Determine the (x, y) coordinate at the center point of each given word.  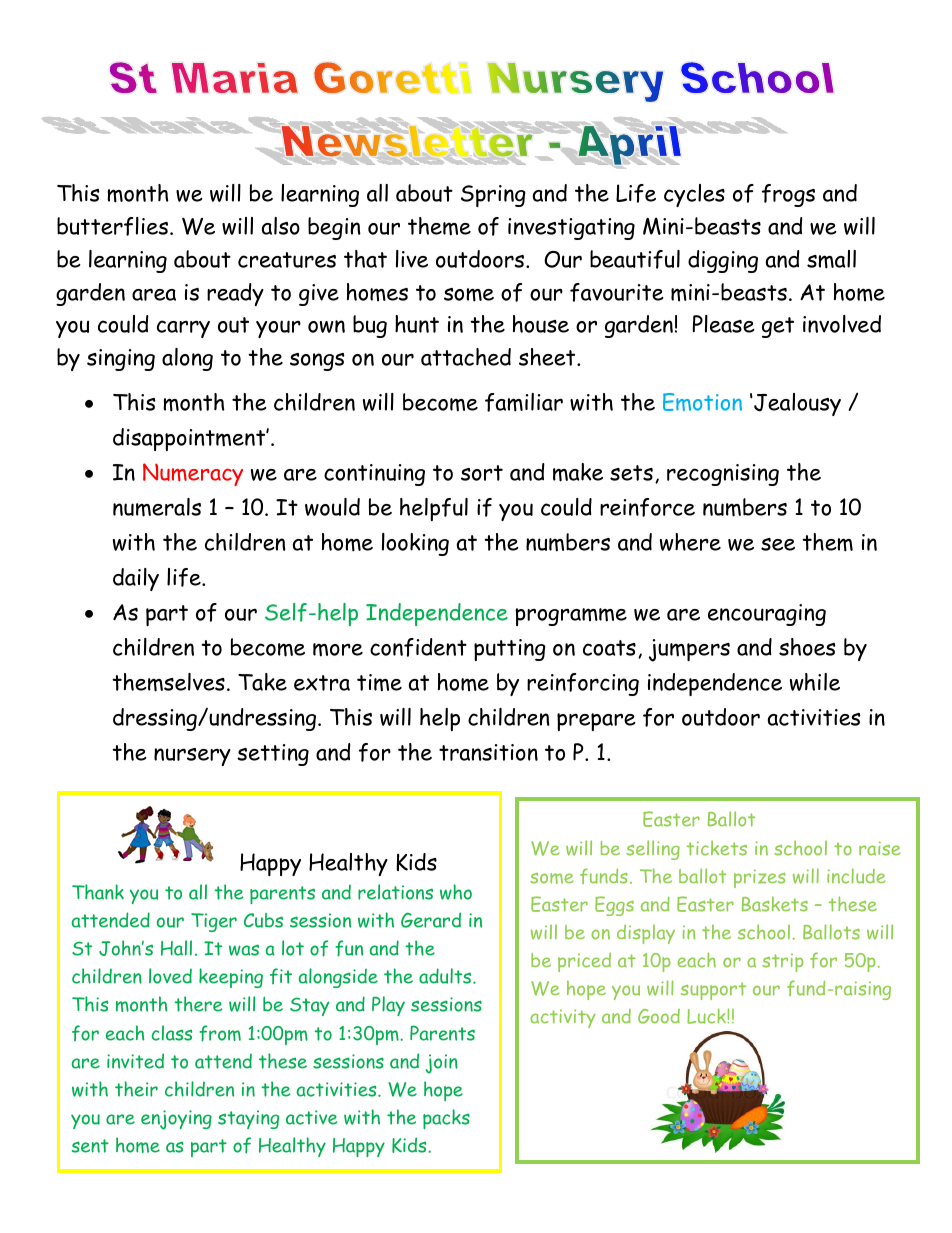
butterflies (112, 226)
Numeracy (193, 474)
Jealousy (796, 404)
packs (446, 1119)
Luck (707, 1016)
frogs (788, 195)
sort (482, 473)
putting (510, 650)
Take (262, 682)
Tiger (214, 922)
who (456, 892)
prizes (760, 878)
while (815, 682)
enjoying (176, 1120)
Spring (493, 196)
